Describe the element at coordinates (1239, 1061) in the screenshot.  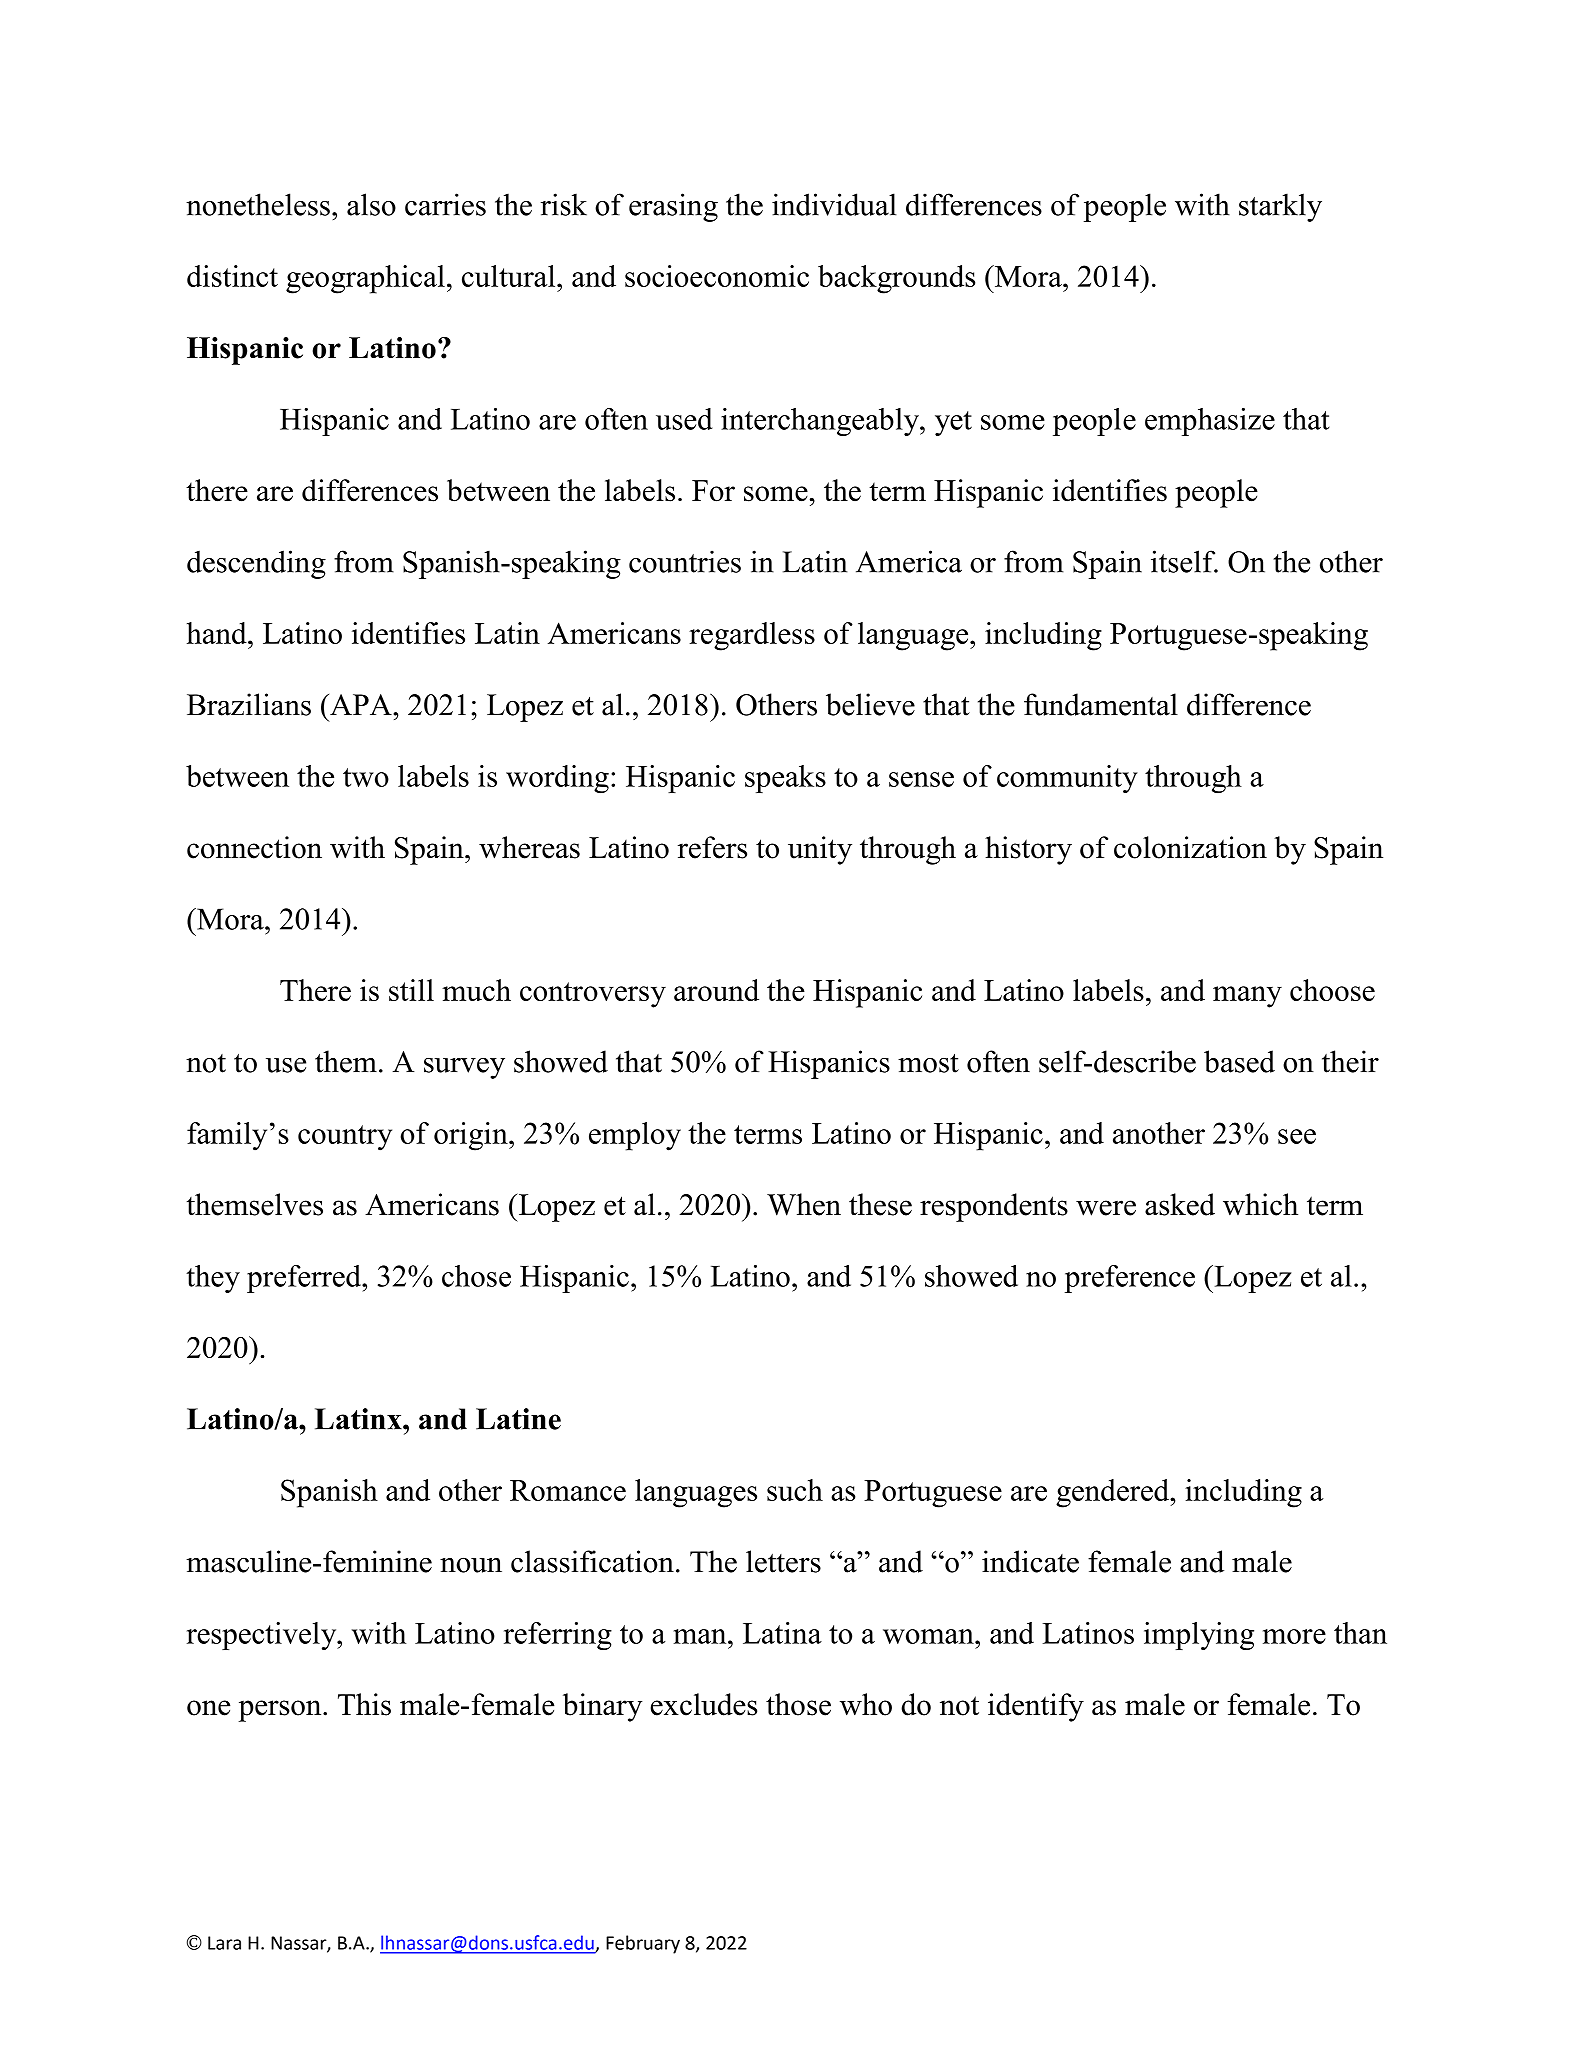
I see `based` at that location.
